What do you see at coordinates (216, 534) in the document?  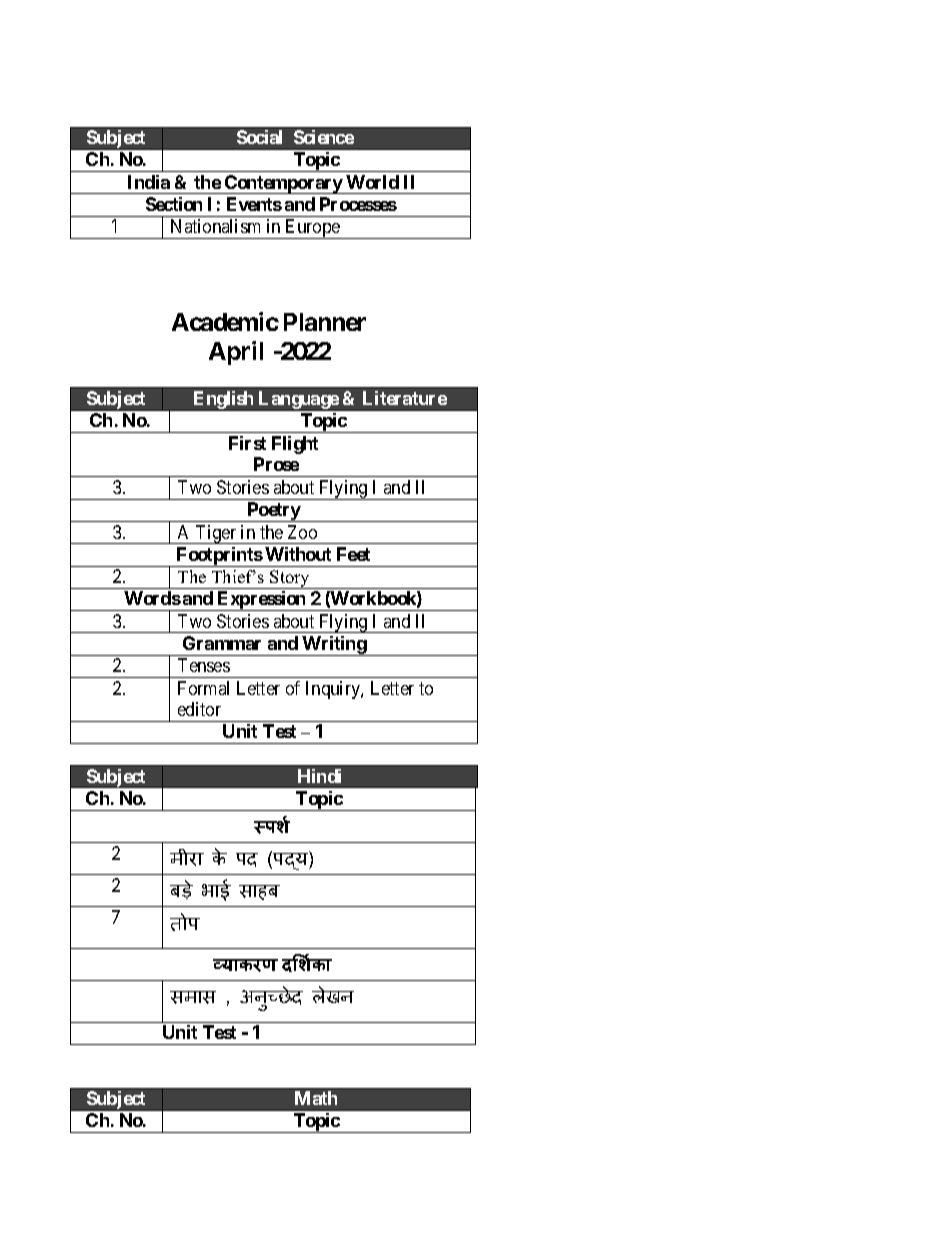 I see `Tiger` at bounding box center [216, 534].
